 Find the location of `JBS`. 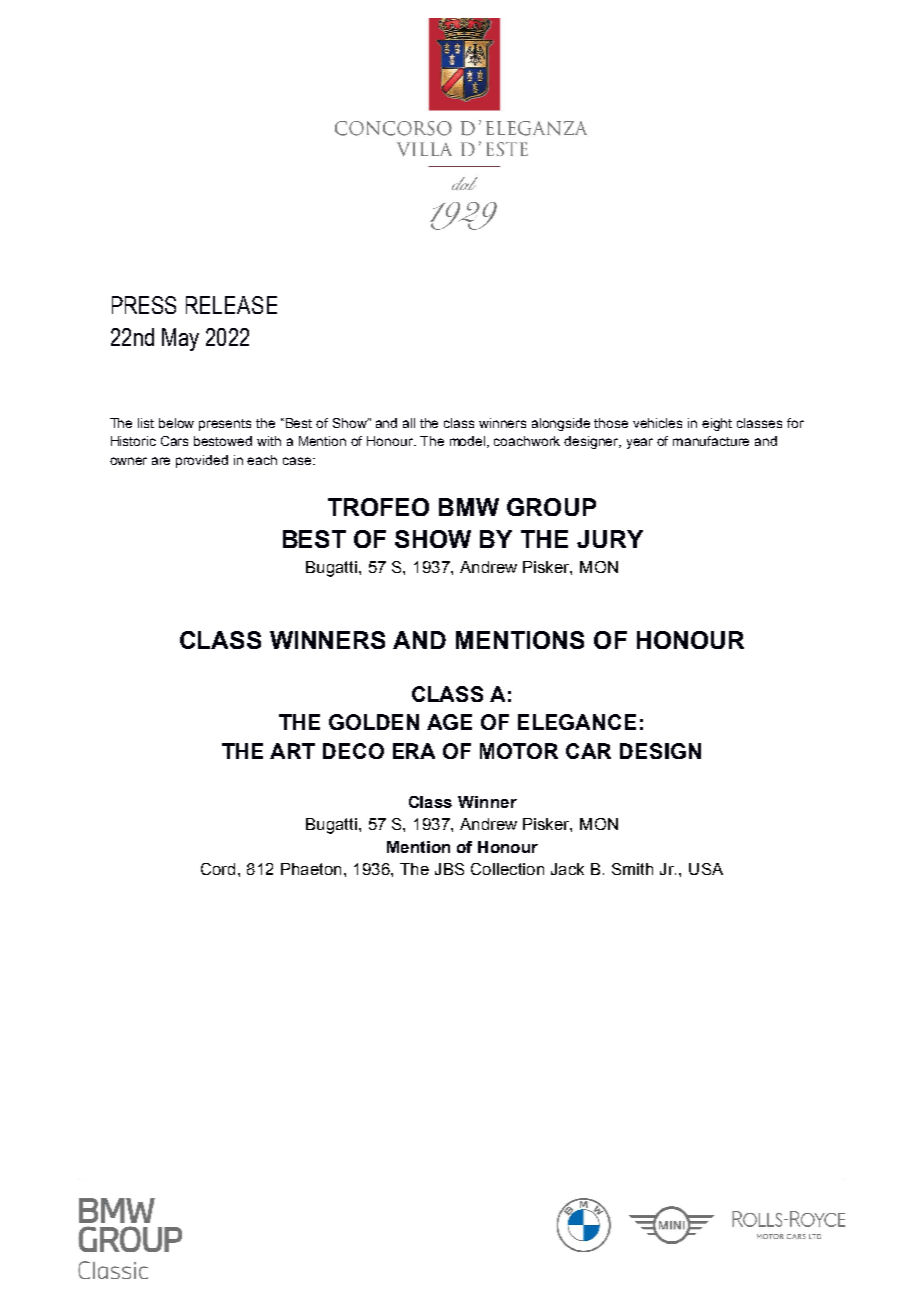

JBS is located at coordinates (449, 869).
